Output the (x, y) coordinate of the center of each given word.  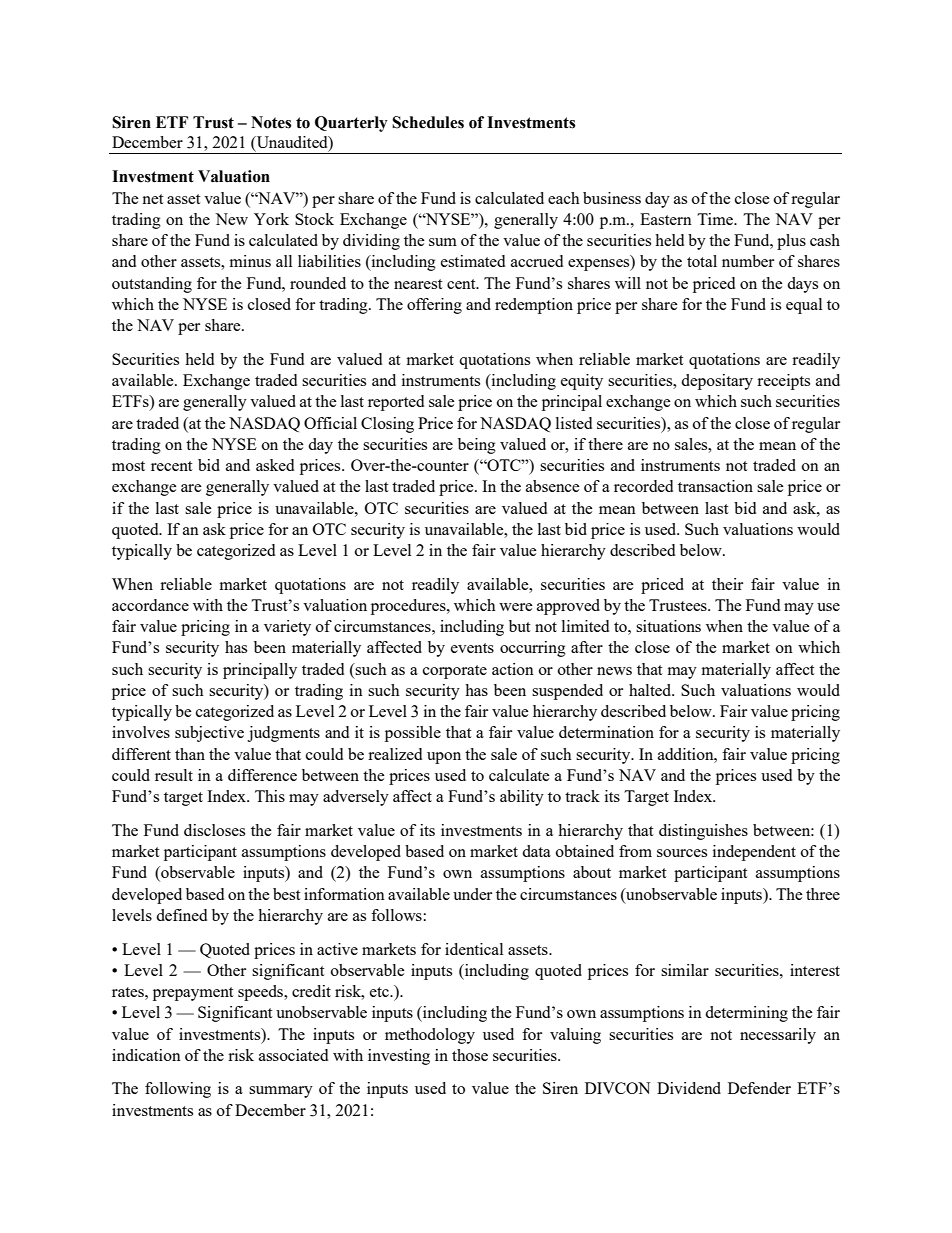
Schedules (428, 122)
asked (275, 465)
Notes (271, 122)
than (190, 754)
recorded (643, 486)
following (178, 1090)
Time (716, 219)
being (477, 446)
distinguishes (703, 832)
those (470, 1055)
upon (444, 758)
